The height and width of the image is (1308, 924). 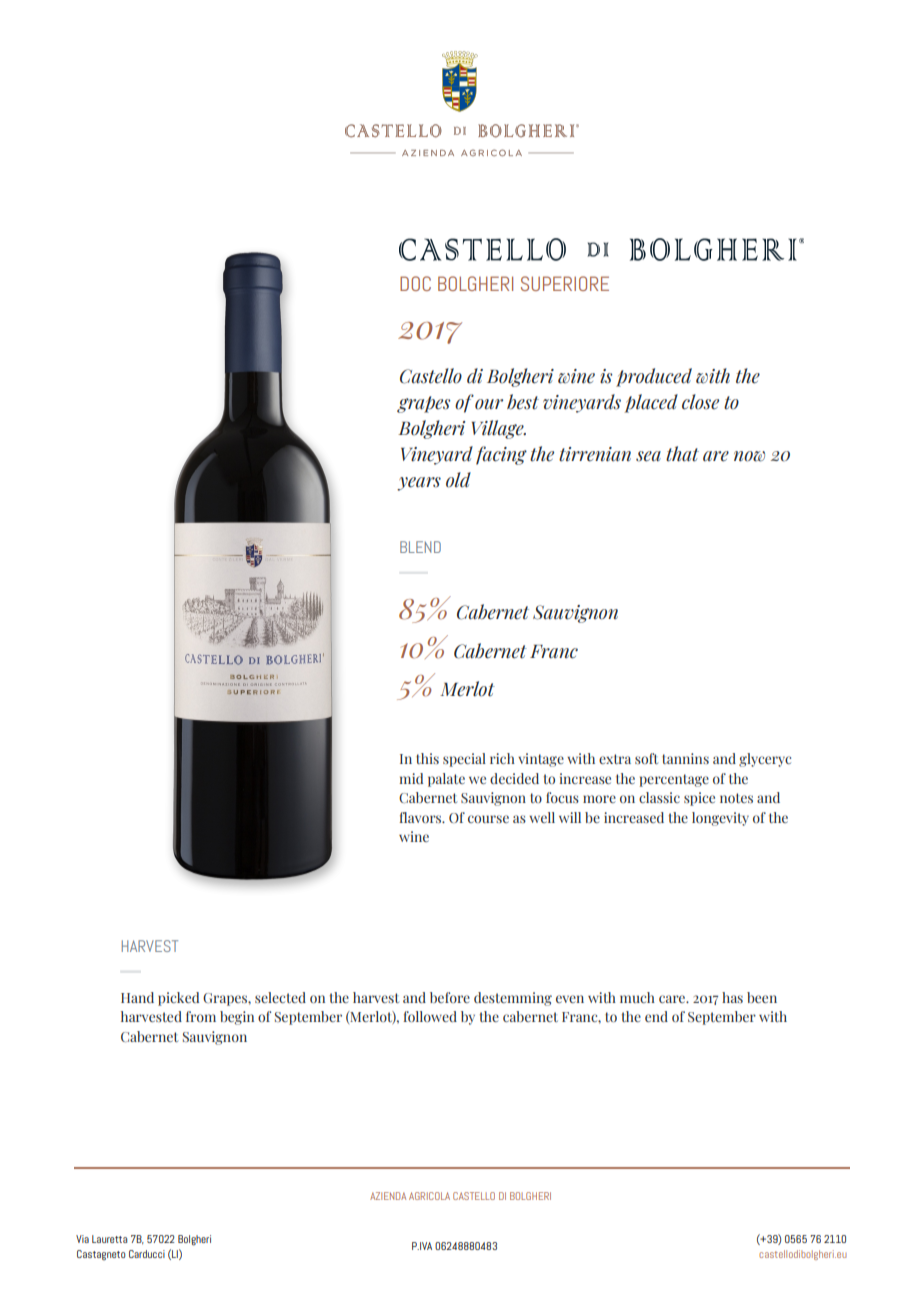 What do you see at coordinates (415, 283) in the image?
I see `DOC` at bounding box center [415, 283].
